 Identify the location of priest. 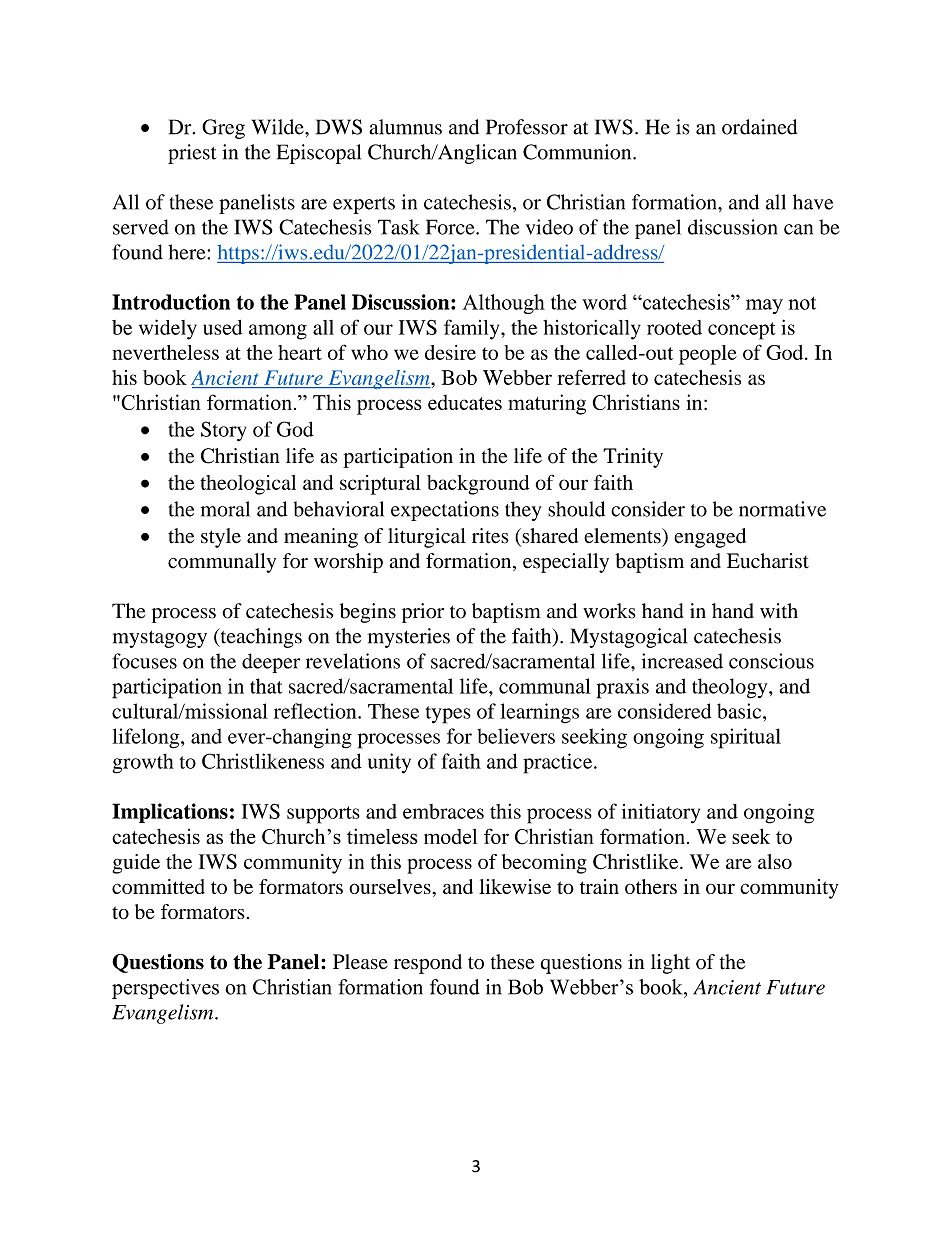
(192, 154).
